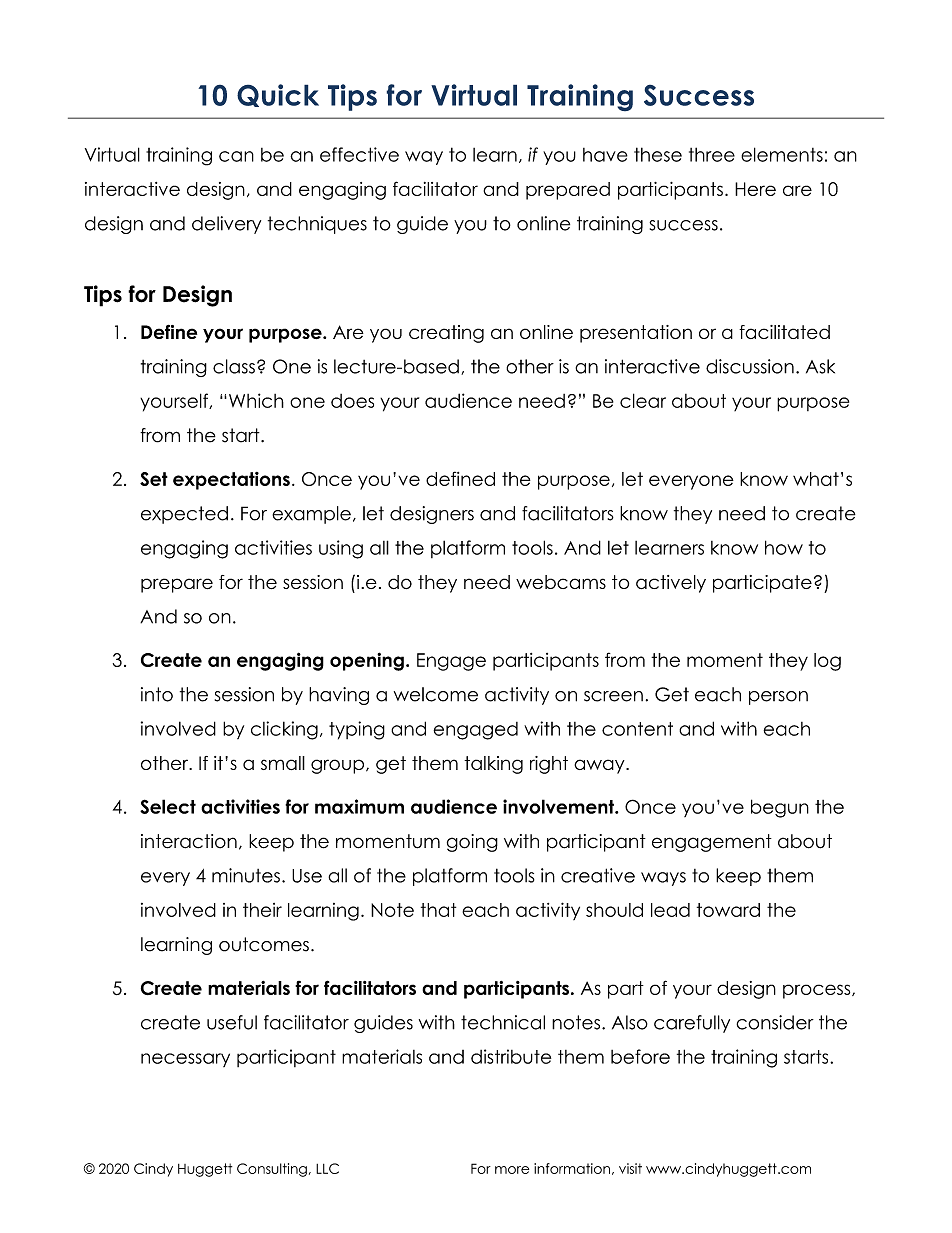  What do you see at coordinates (778, 698) in the screenshot?
I see `person` at bounding box center [778, 698].
